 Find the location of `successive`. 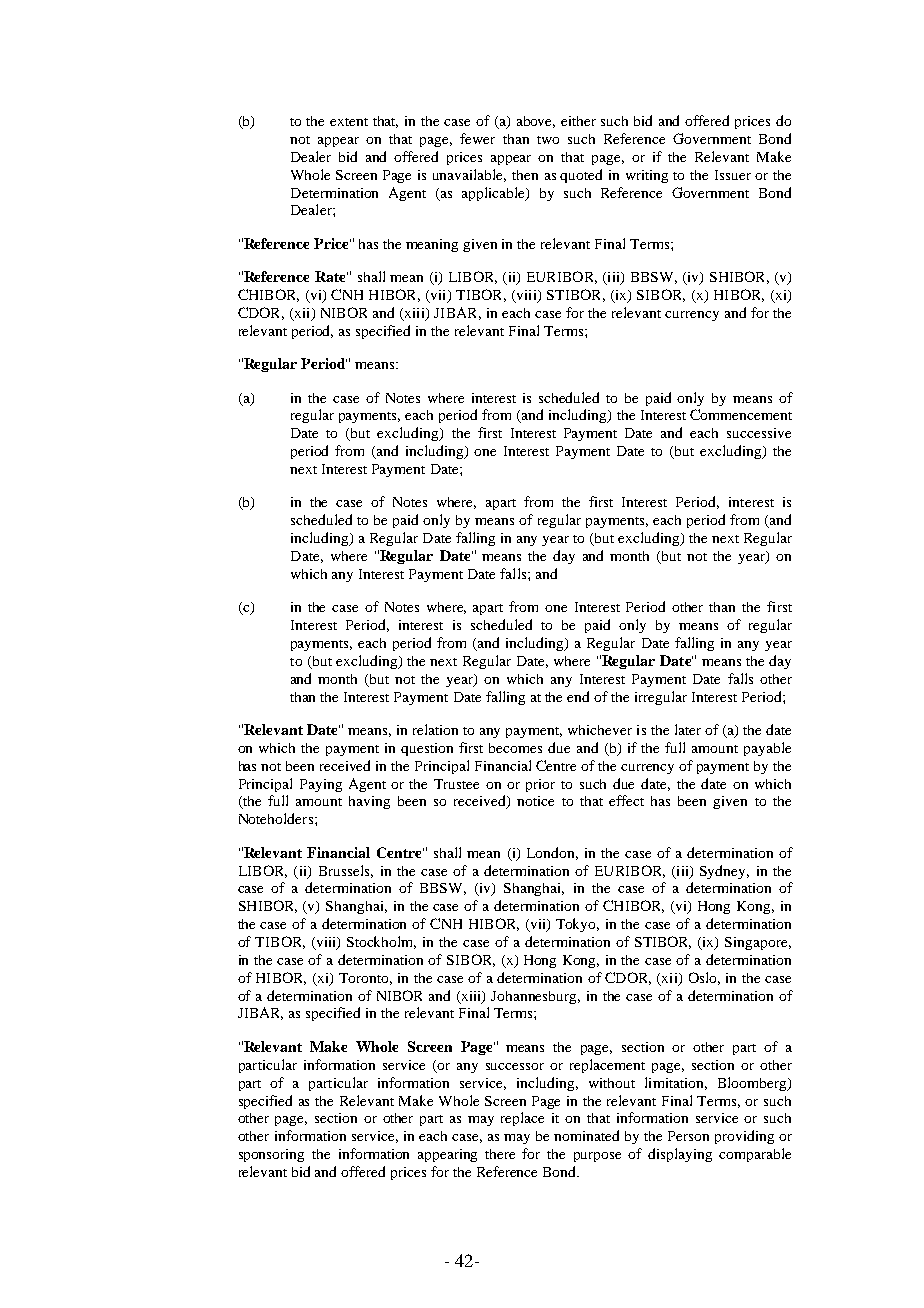

successive is located at coordinates (759, 433).
